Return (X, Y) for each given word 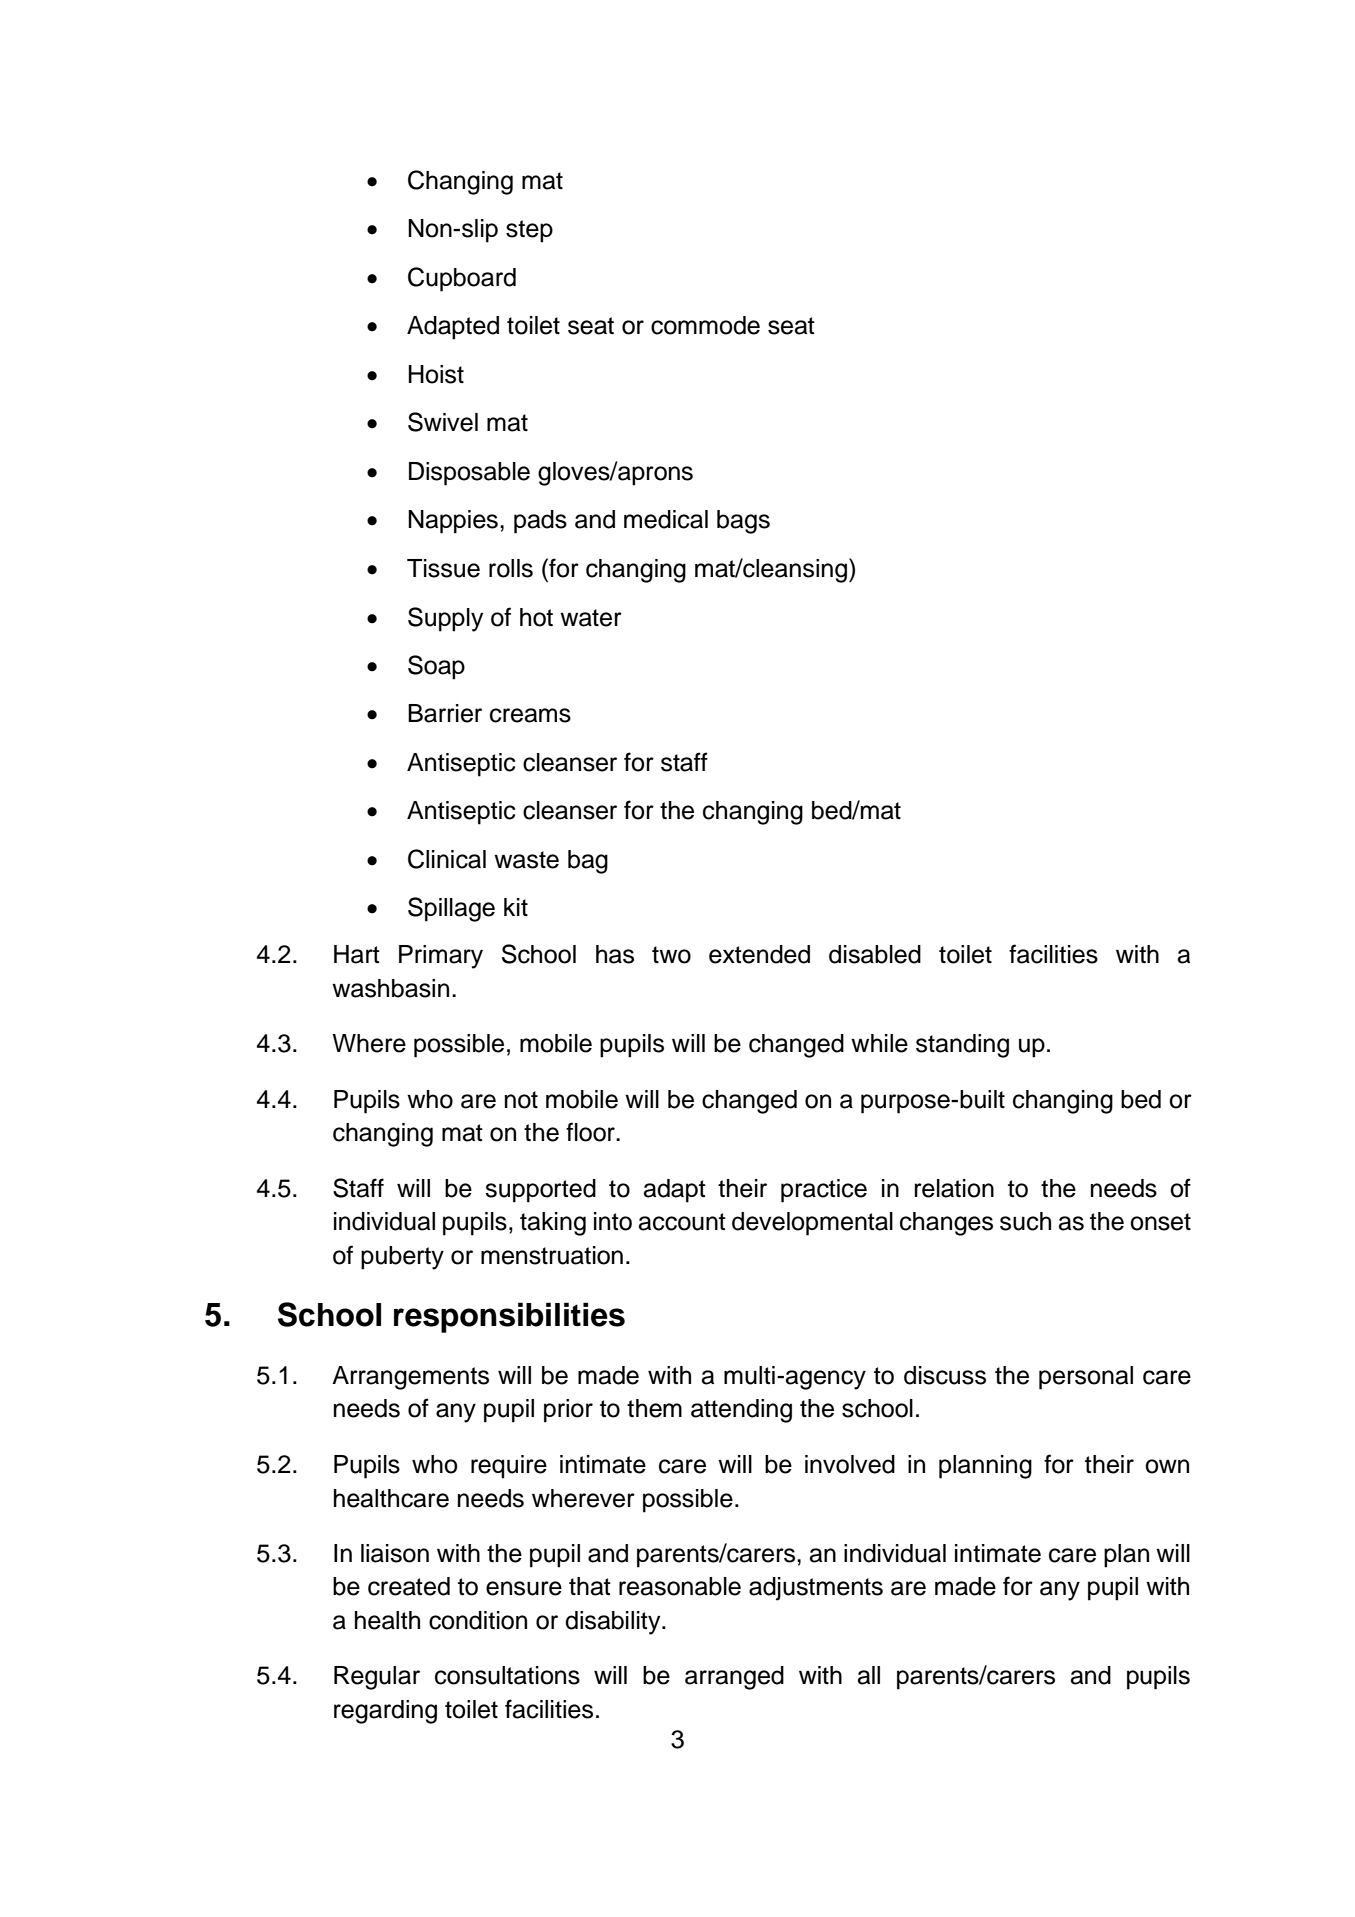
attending (741, 1411)
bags (743, 522)
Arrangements (410, 1378)
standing (962, 1046)
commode (705, 325)
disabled (875, 954)
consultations (507, 1675)
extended (759, 954)
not (521, 1100)
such (1025, 1221)
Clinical (447, 859)
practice (824, 1191)
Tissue (443, 568)
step (529, 231)
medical (666, 519)
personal (1086, 1378)
